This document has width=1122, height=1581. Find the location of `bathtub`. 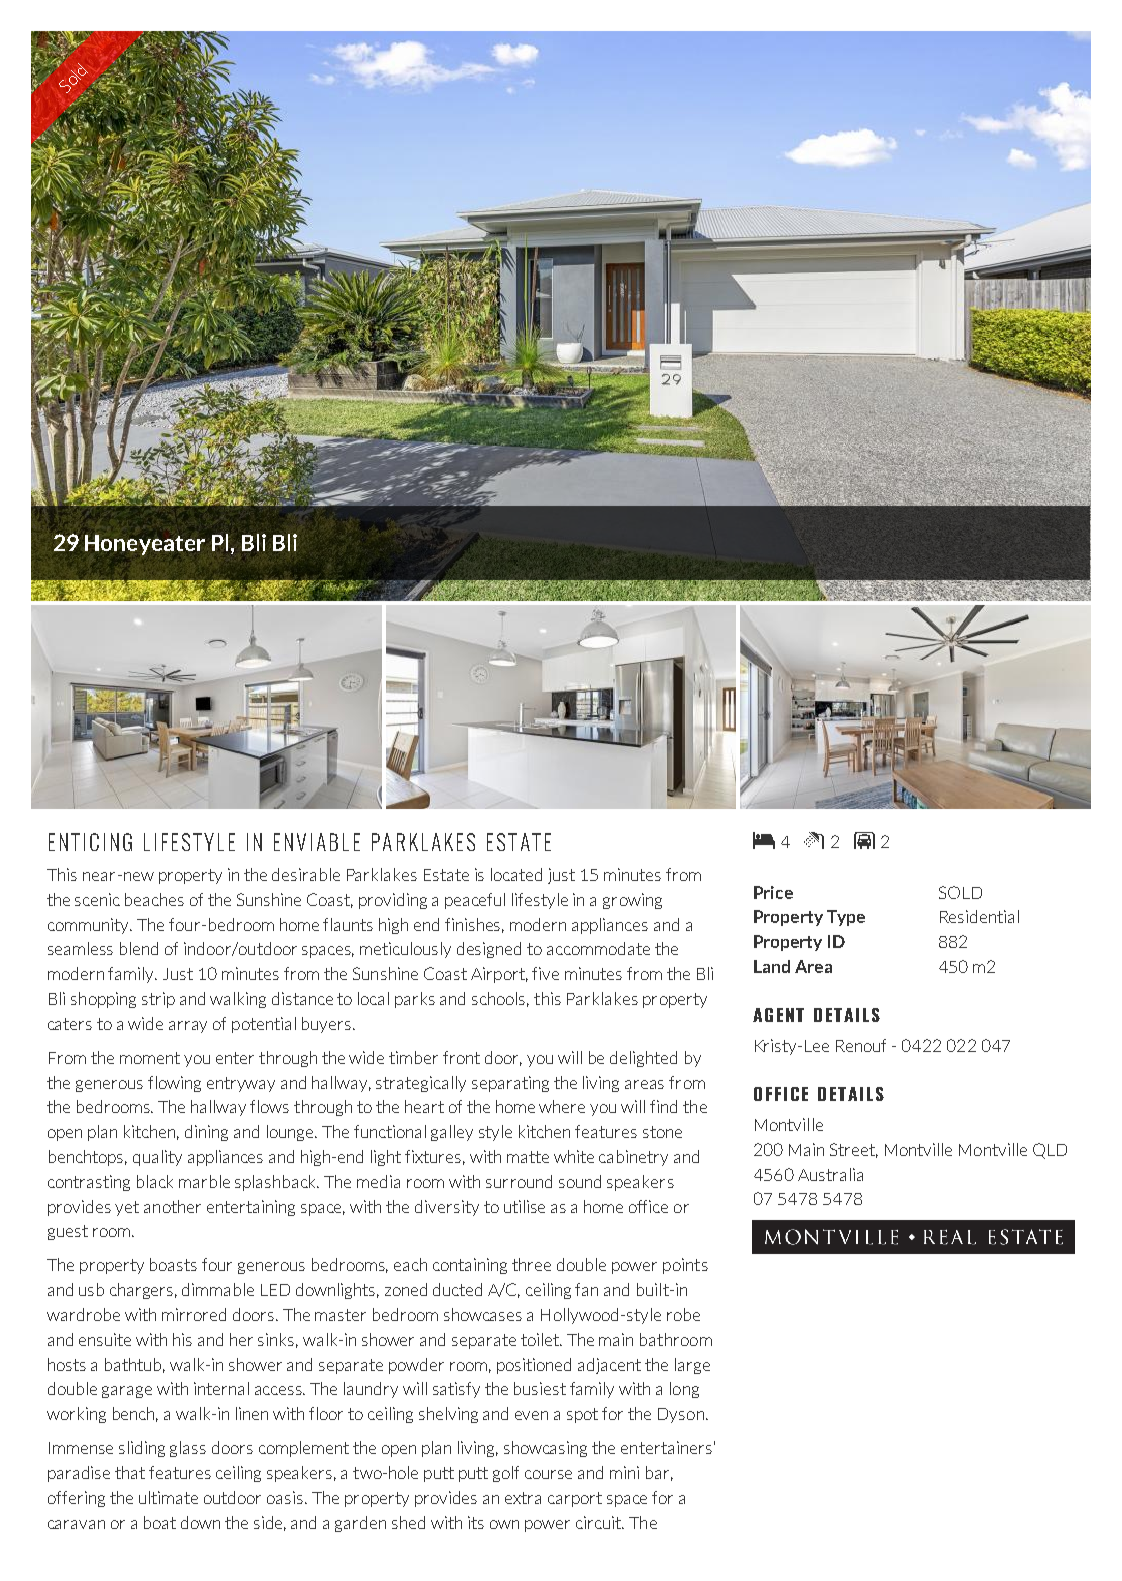

bathtub is located at coordinates (135, 1365).
